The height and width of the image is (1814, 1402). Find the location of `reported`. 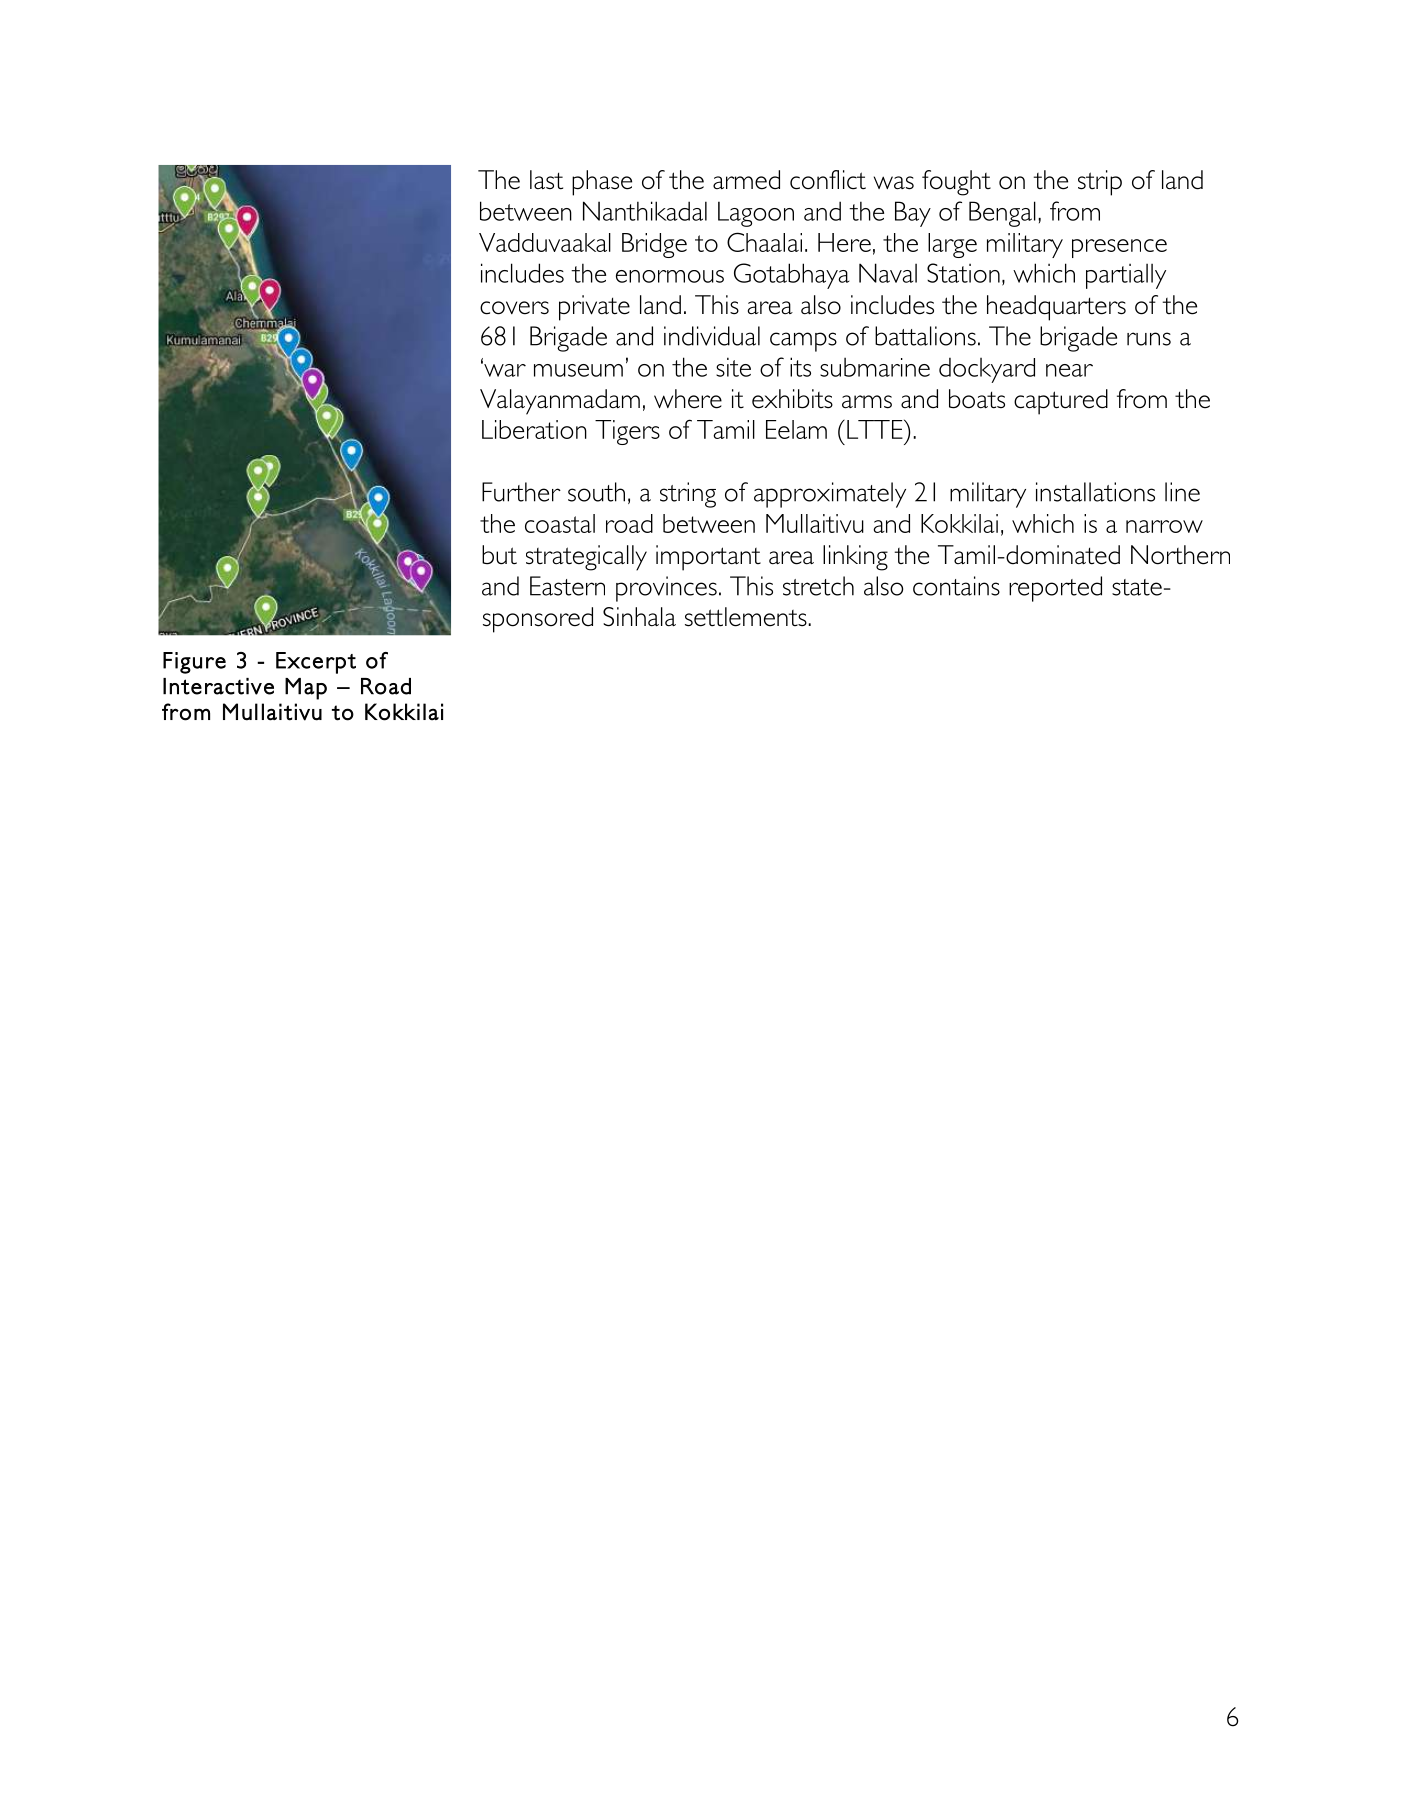

reported is located at coordinates (1055, 589).
